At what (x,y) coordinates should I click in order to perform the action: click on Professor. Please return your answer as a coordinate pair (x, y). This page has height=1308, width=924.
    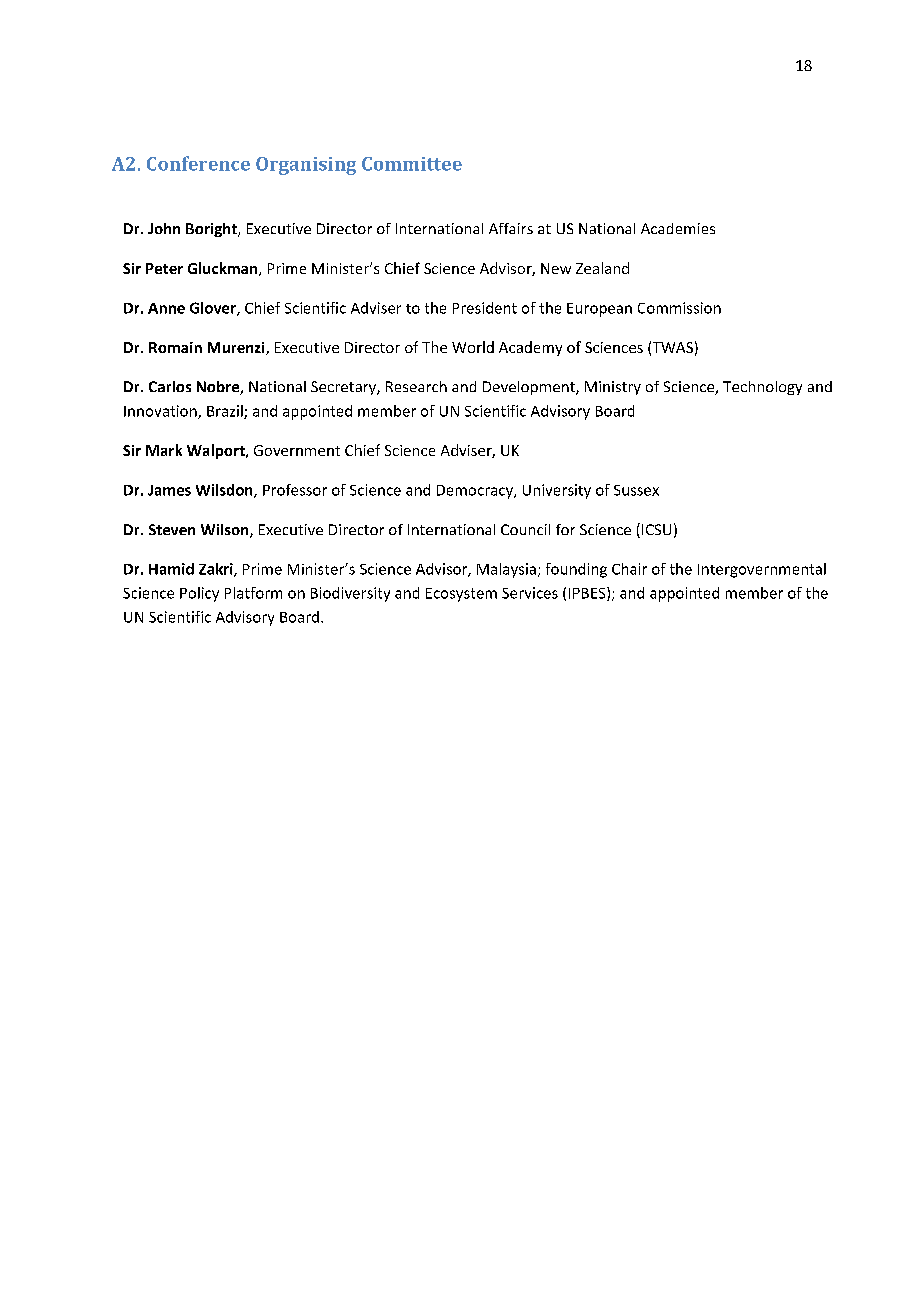
    Looking at the image, I should click on (295, 490).
